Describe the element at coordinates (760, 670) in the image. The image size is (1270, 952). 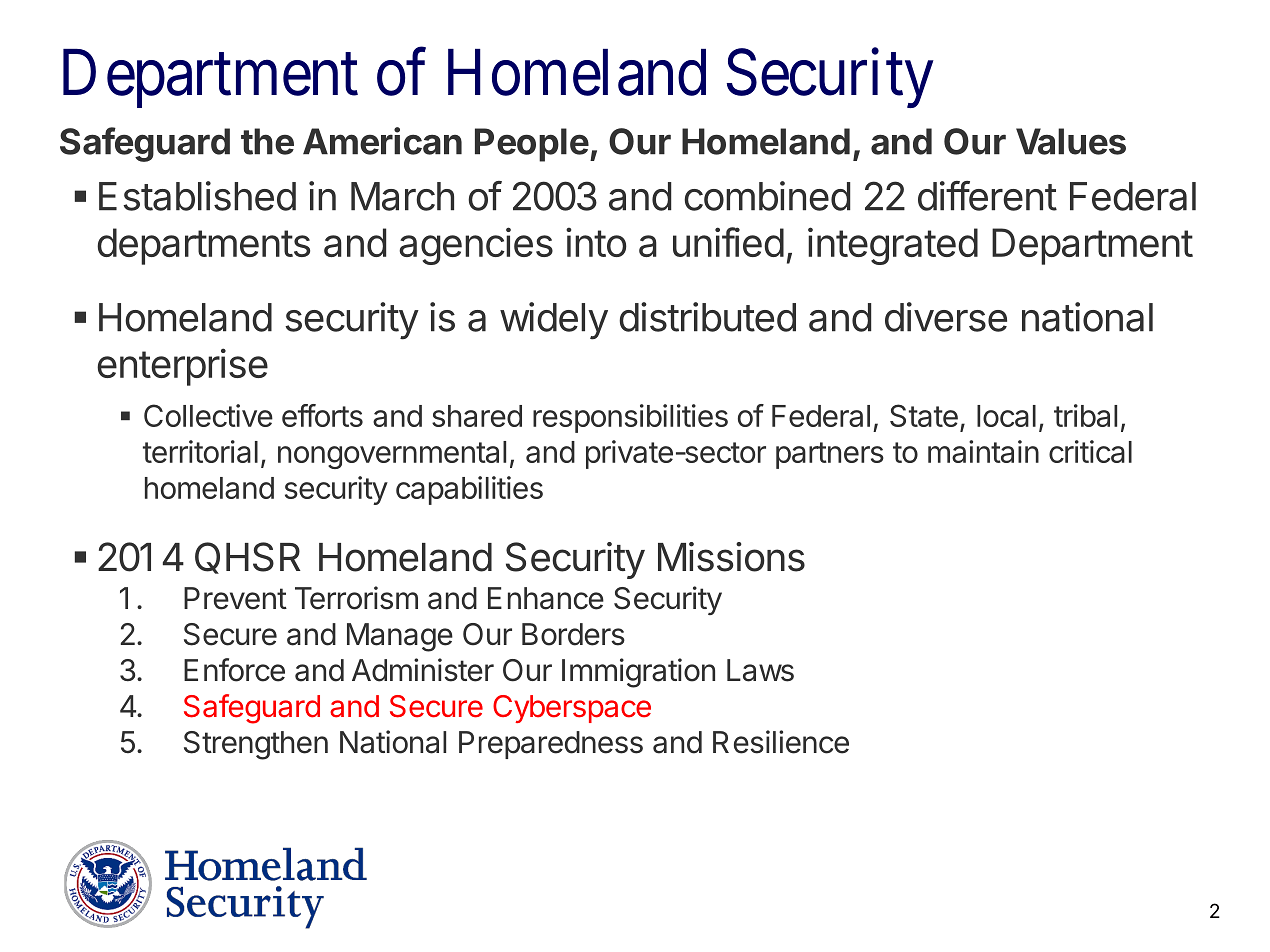
I see `Laws` at that location.
